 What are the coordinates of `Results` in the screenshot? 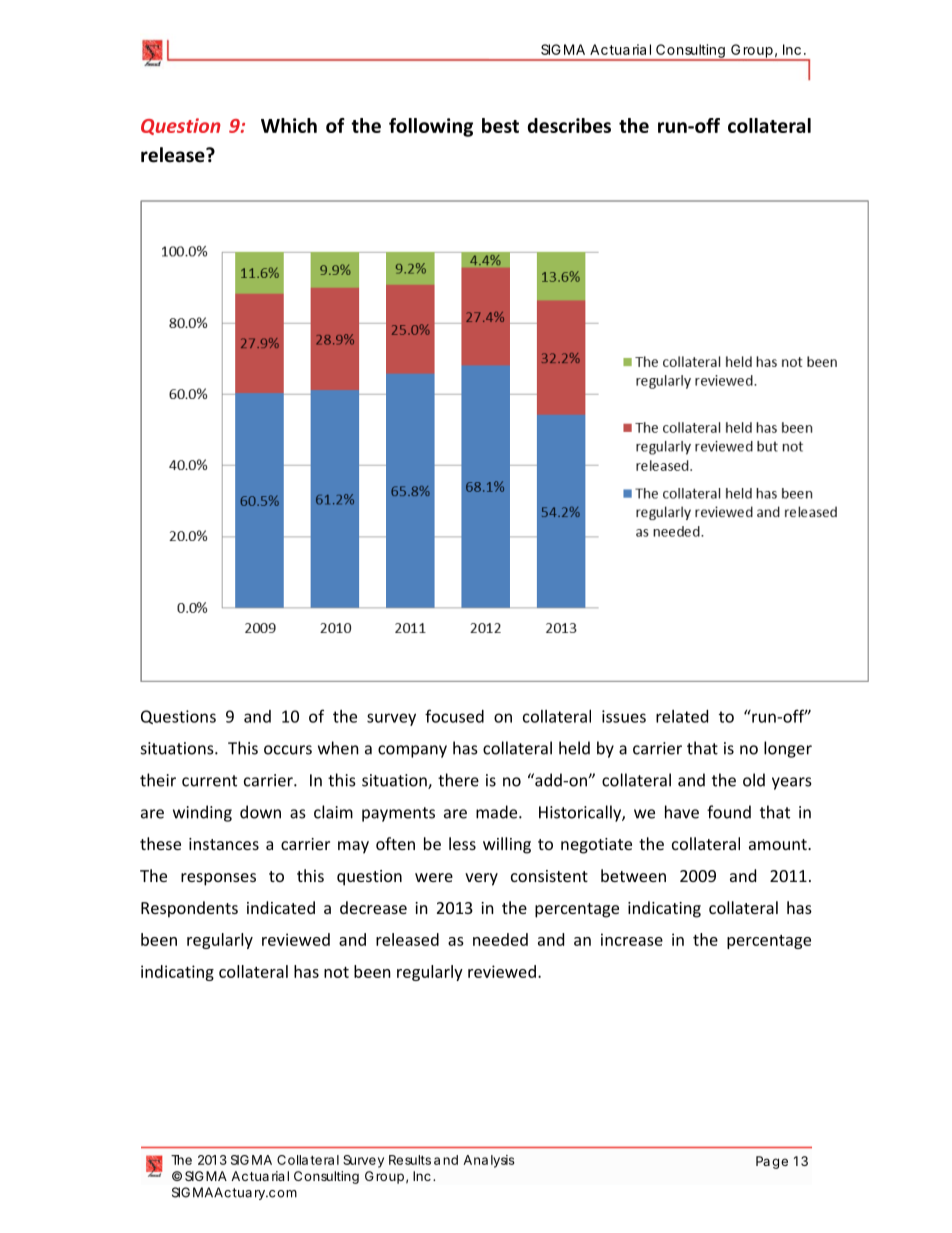 It's located at (410, 1160).
